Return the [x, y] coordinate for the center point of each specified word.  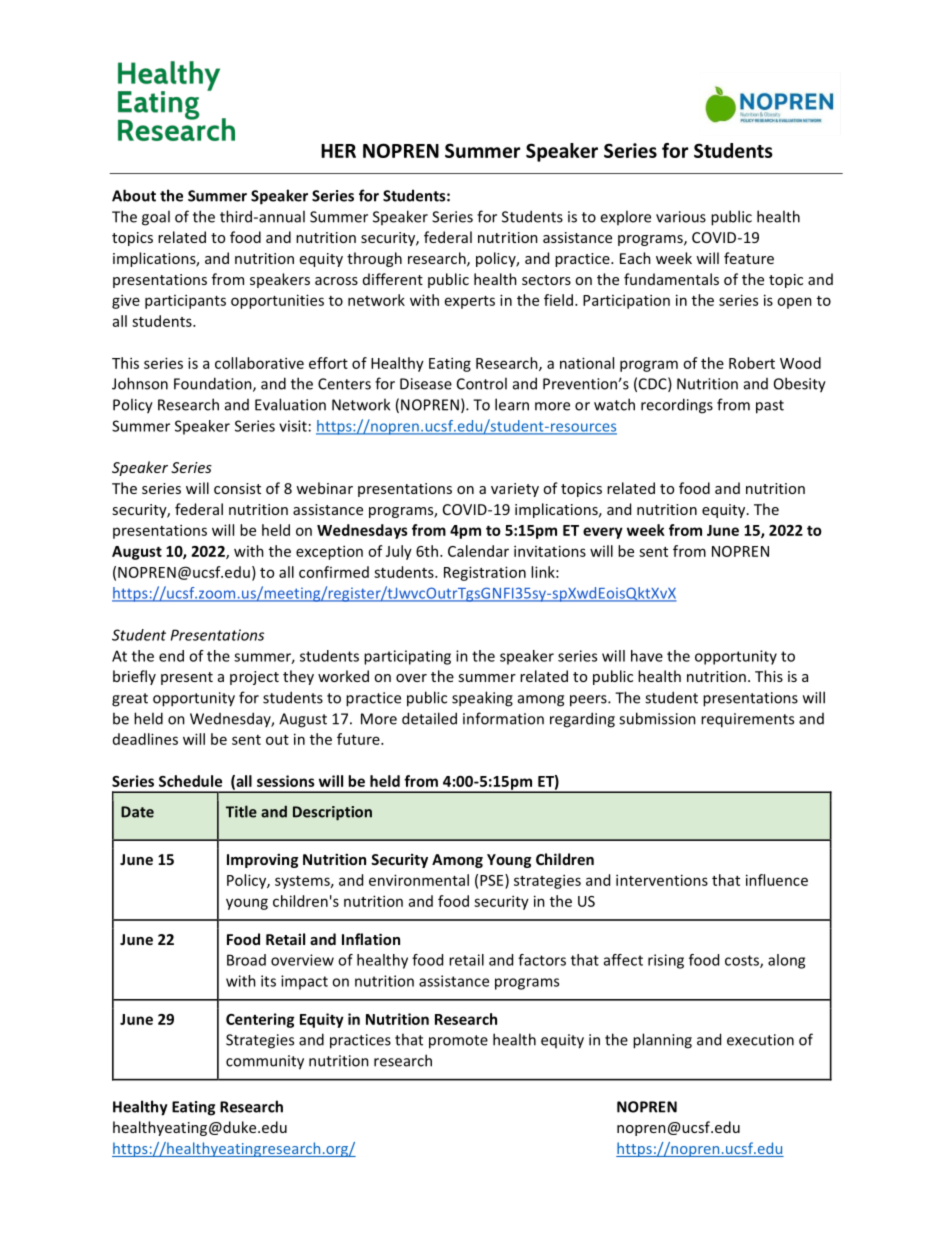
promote [458, 1042]
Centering [260, 1020]
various [681, 217]
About [134, 195]
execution [760, 1040]
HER [338, 151]
